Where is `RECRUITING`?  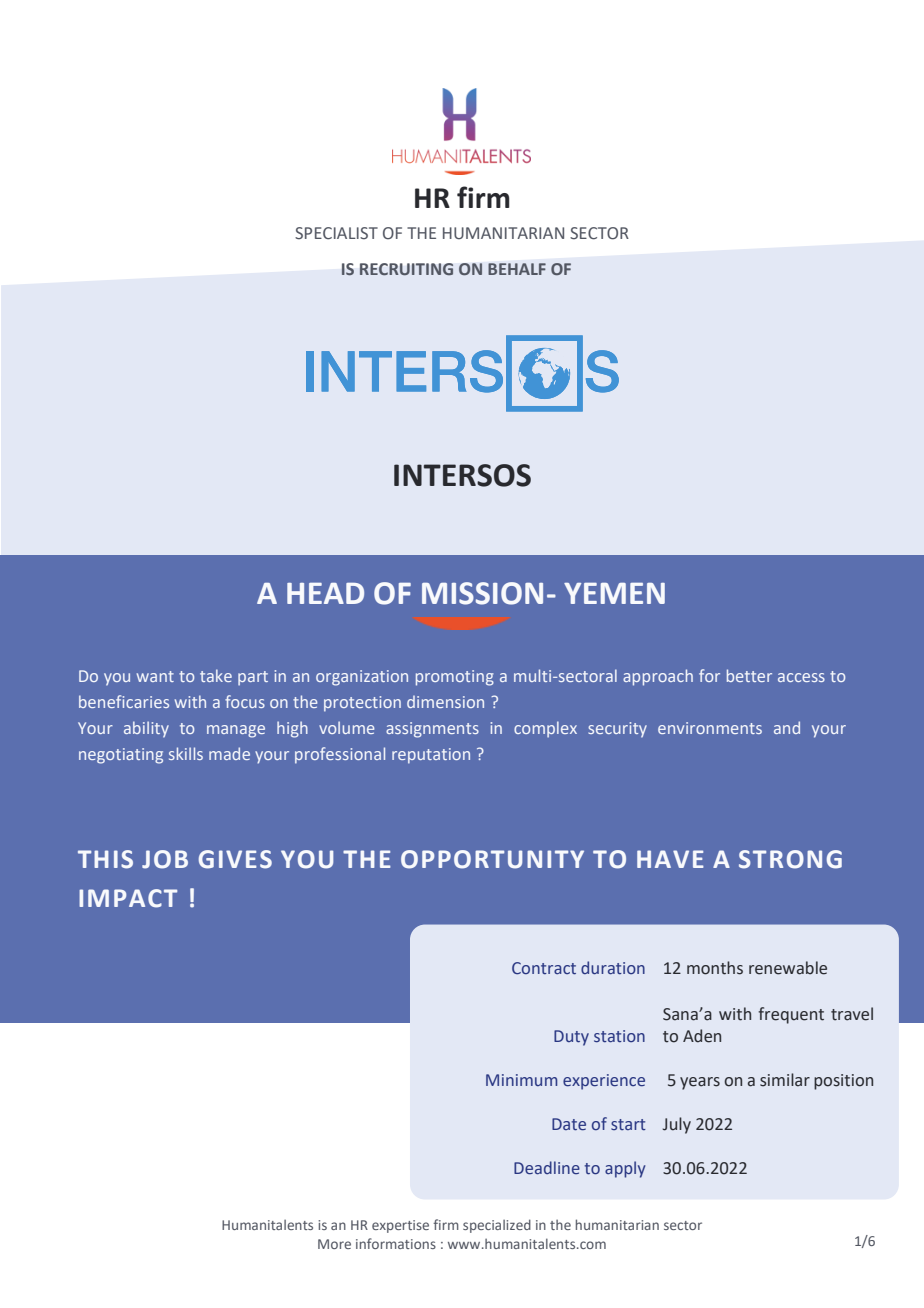 RECRUITING is located at coordinates (406, 269).
